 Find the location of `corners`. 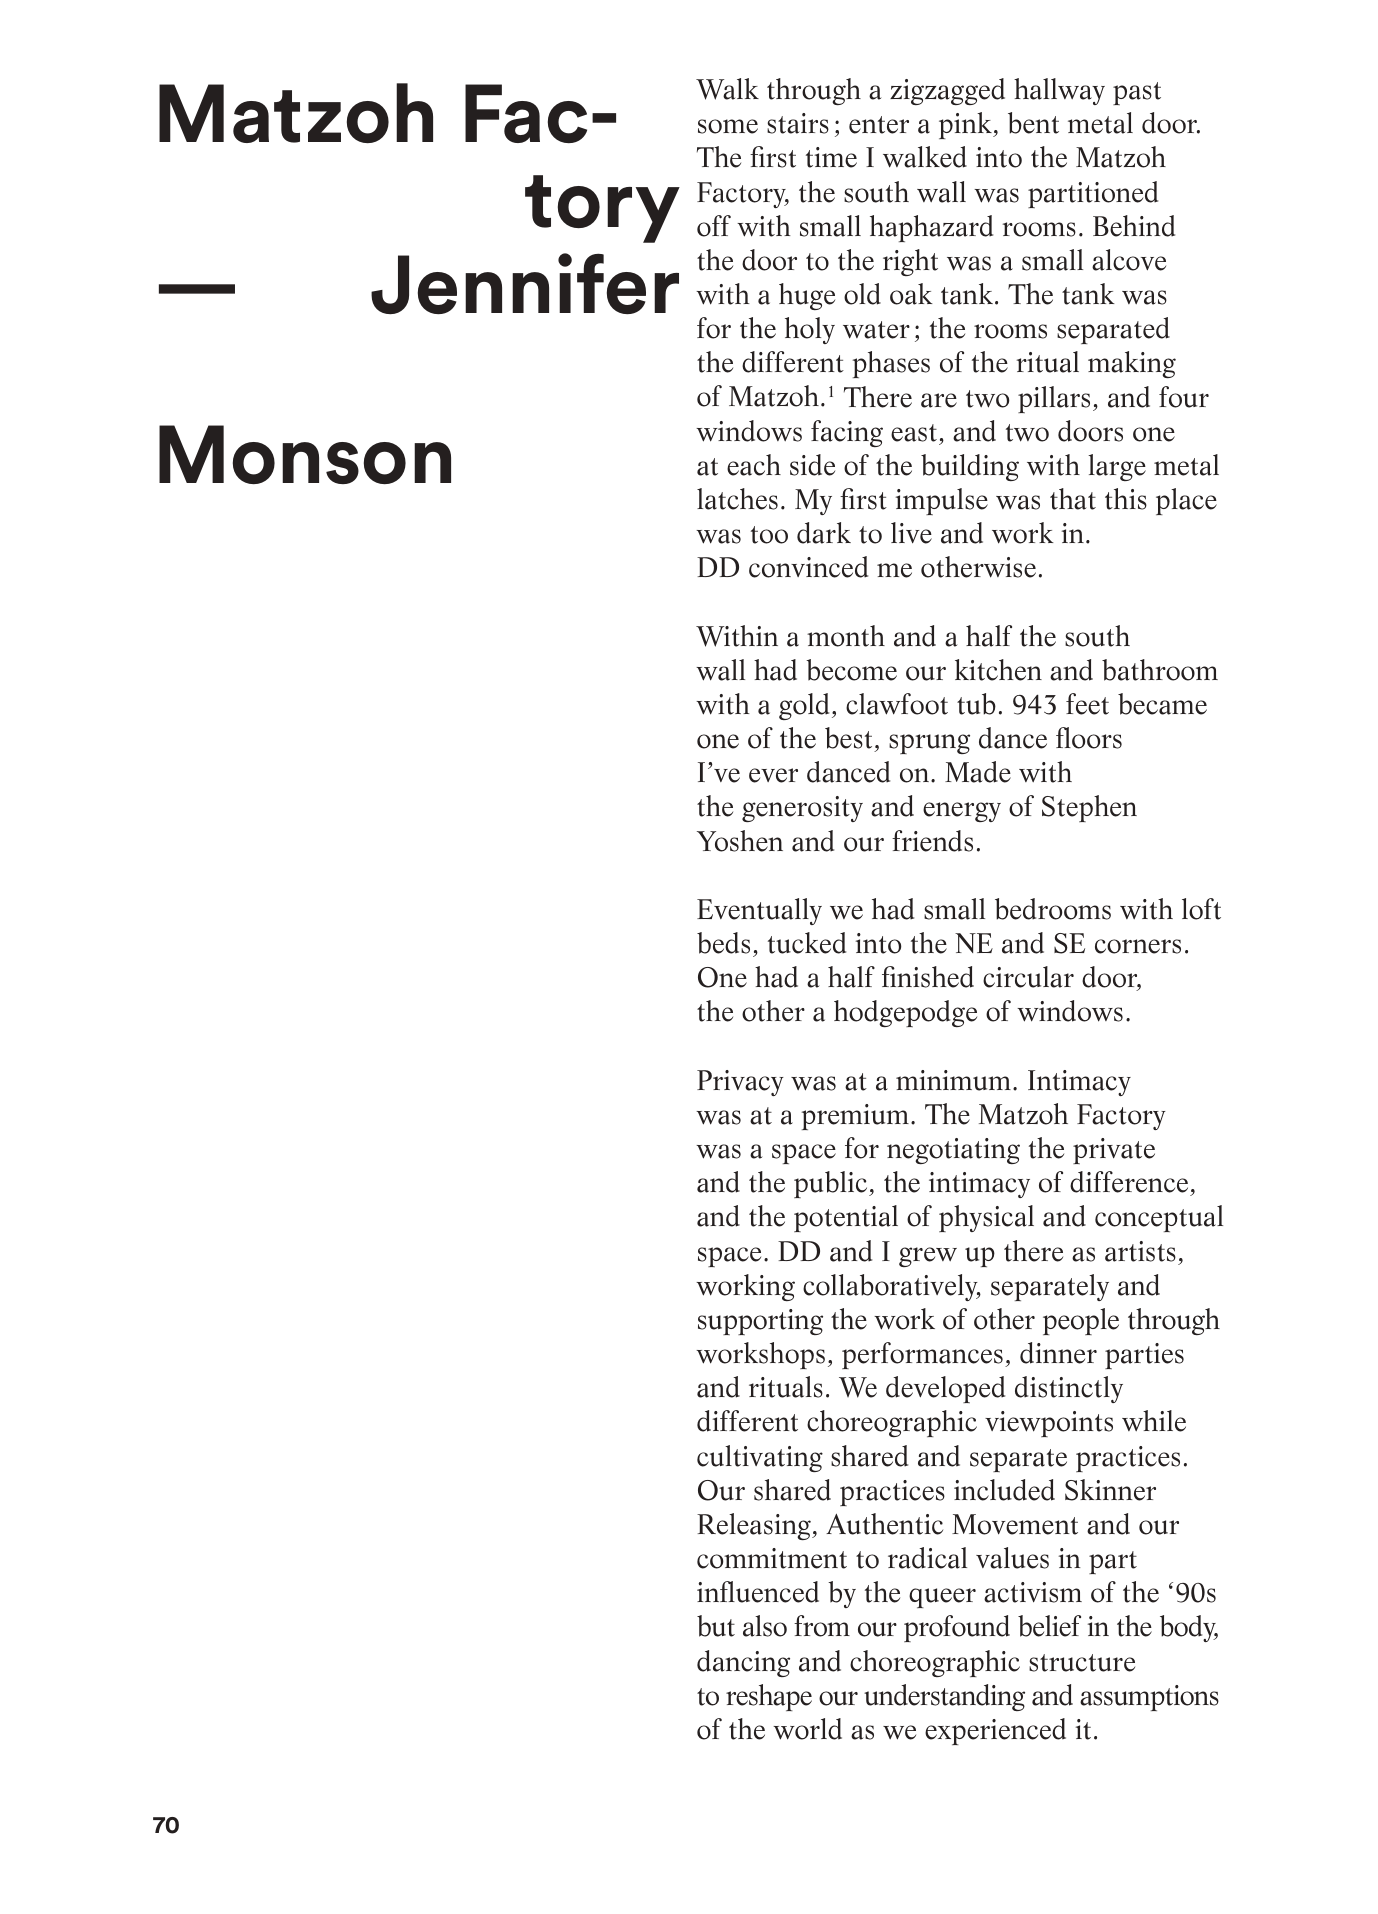

corners is located at coordinates (1138, 946).
